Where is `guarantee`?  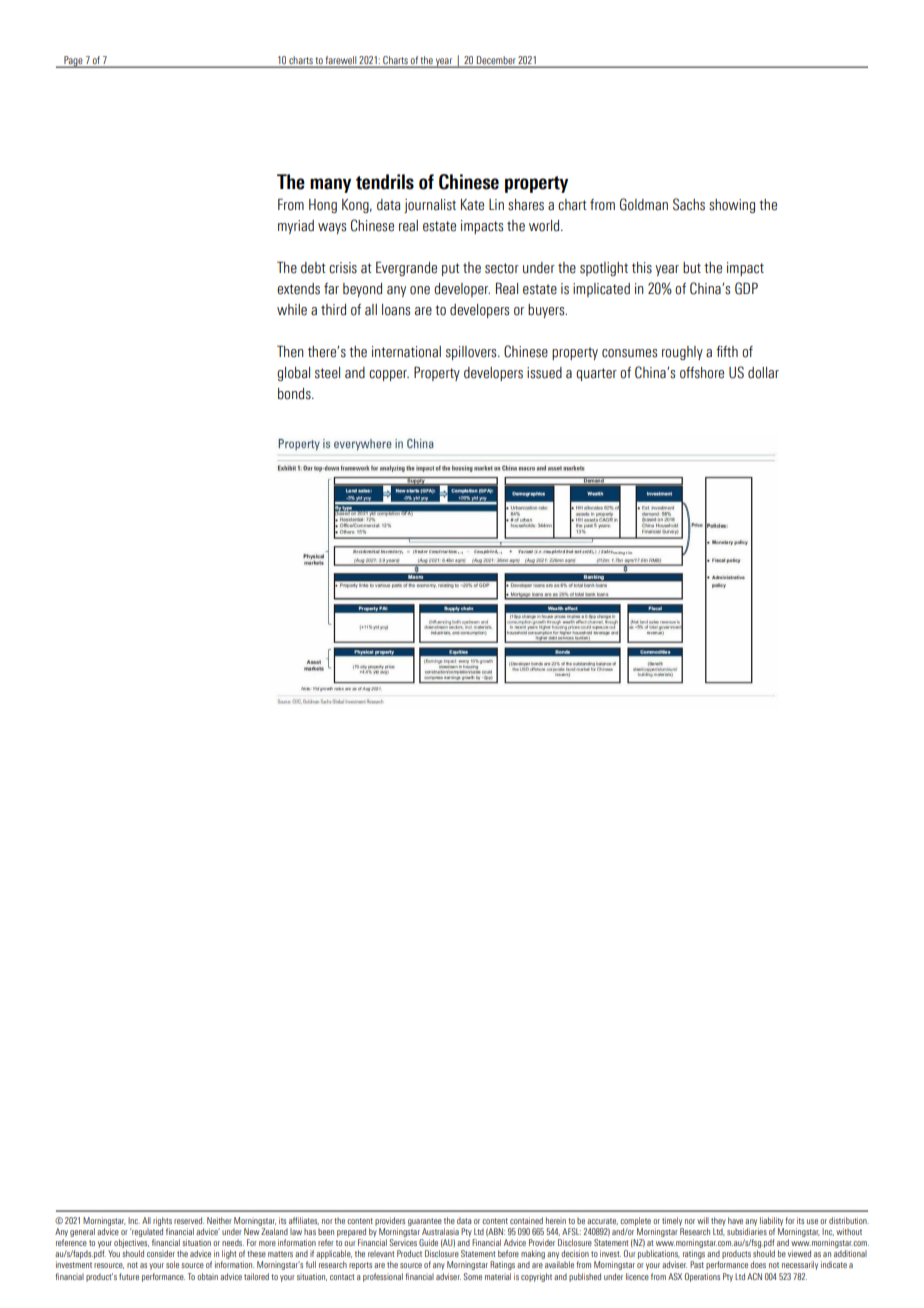
guarantee is located at coordinates (425, 1222).
